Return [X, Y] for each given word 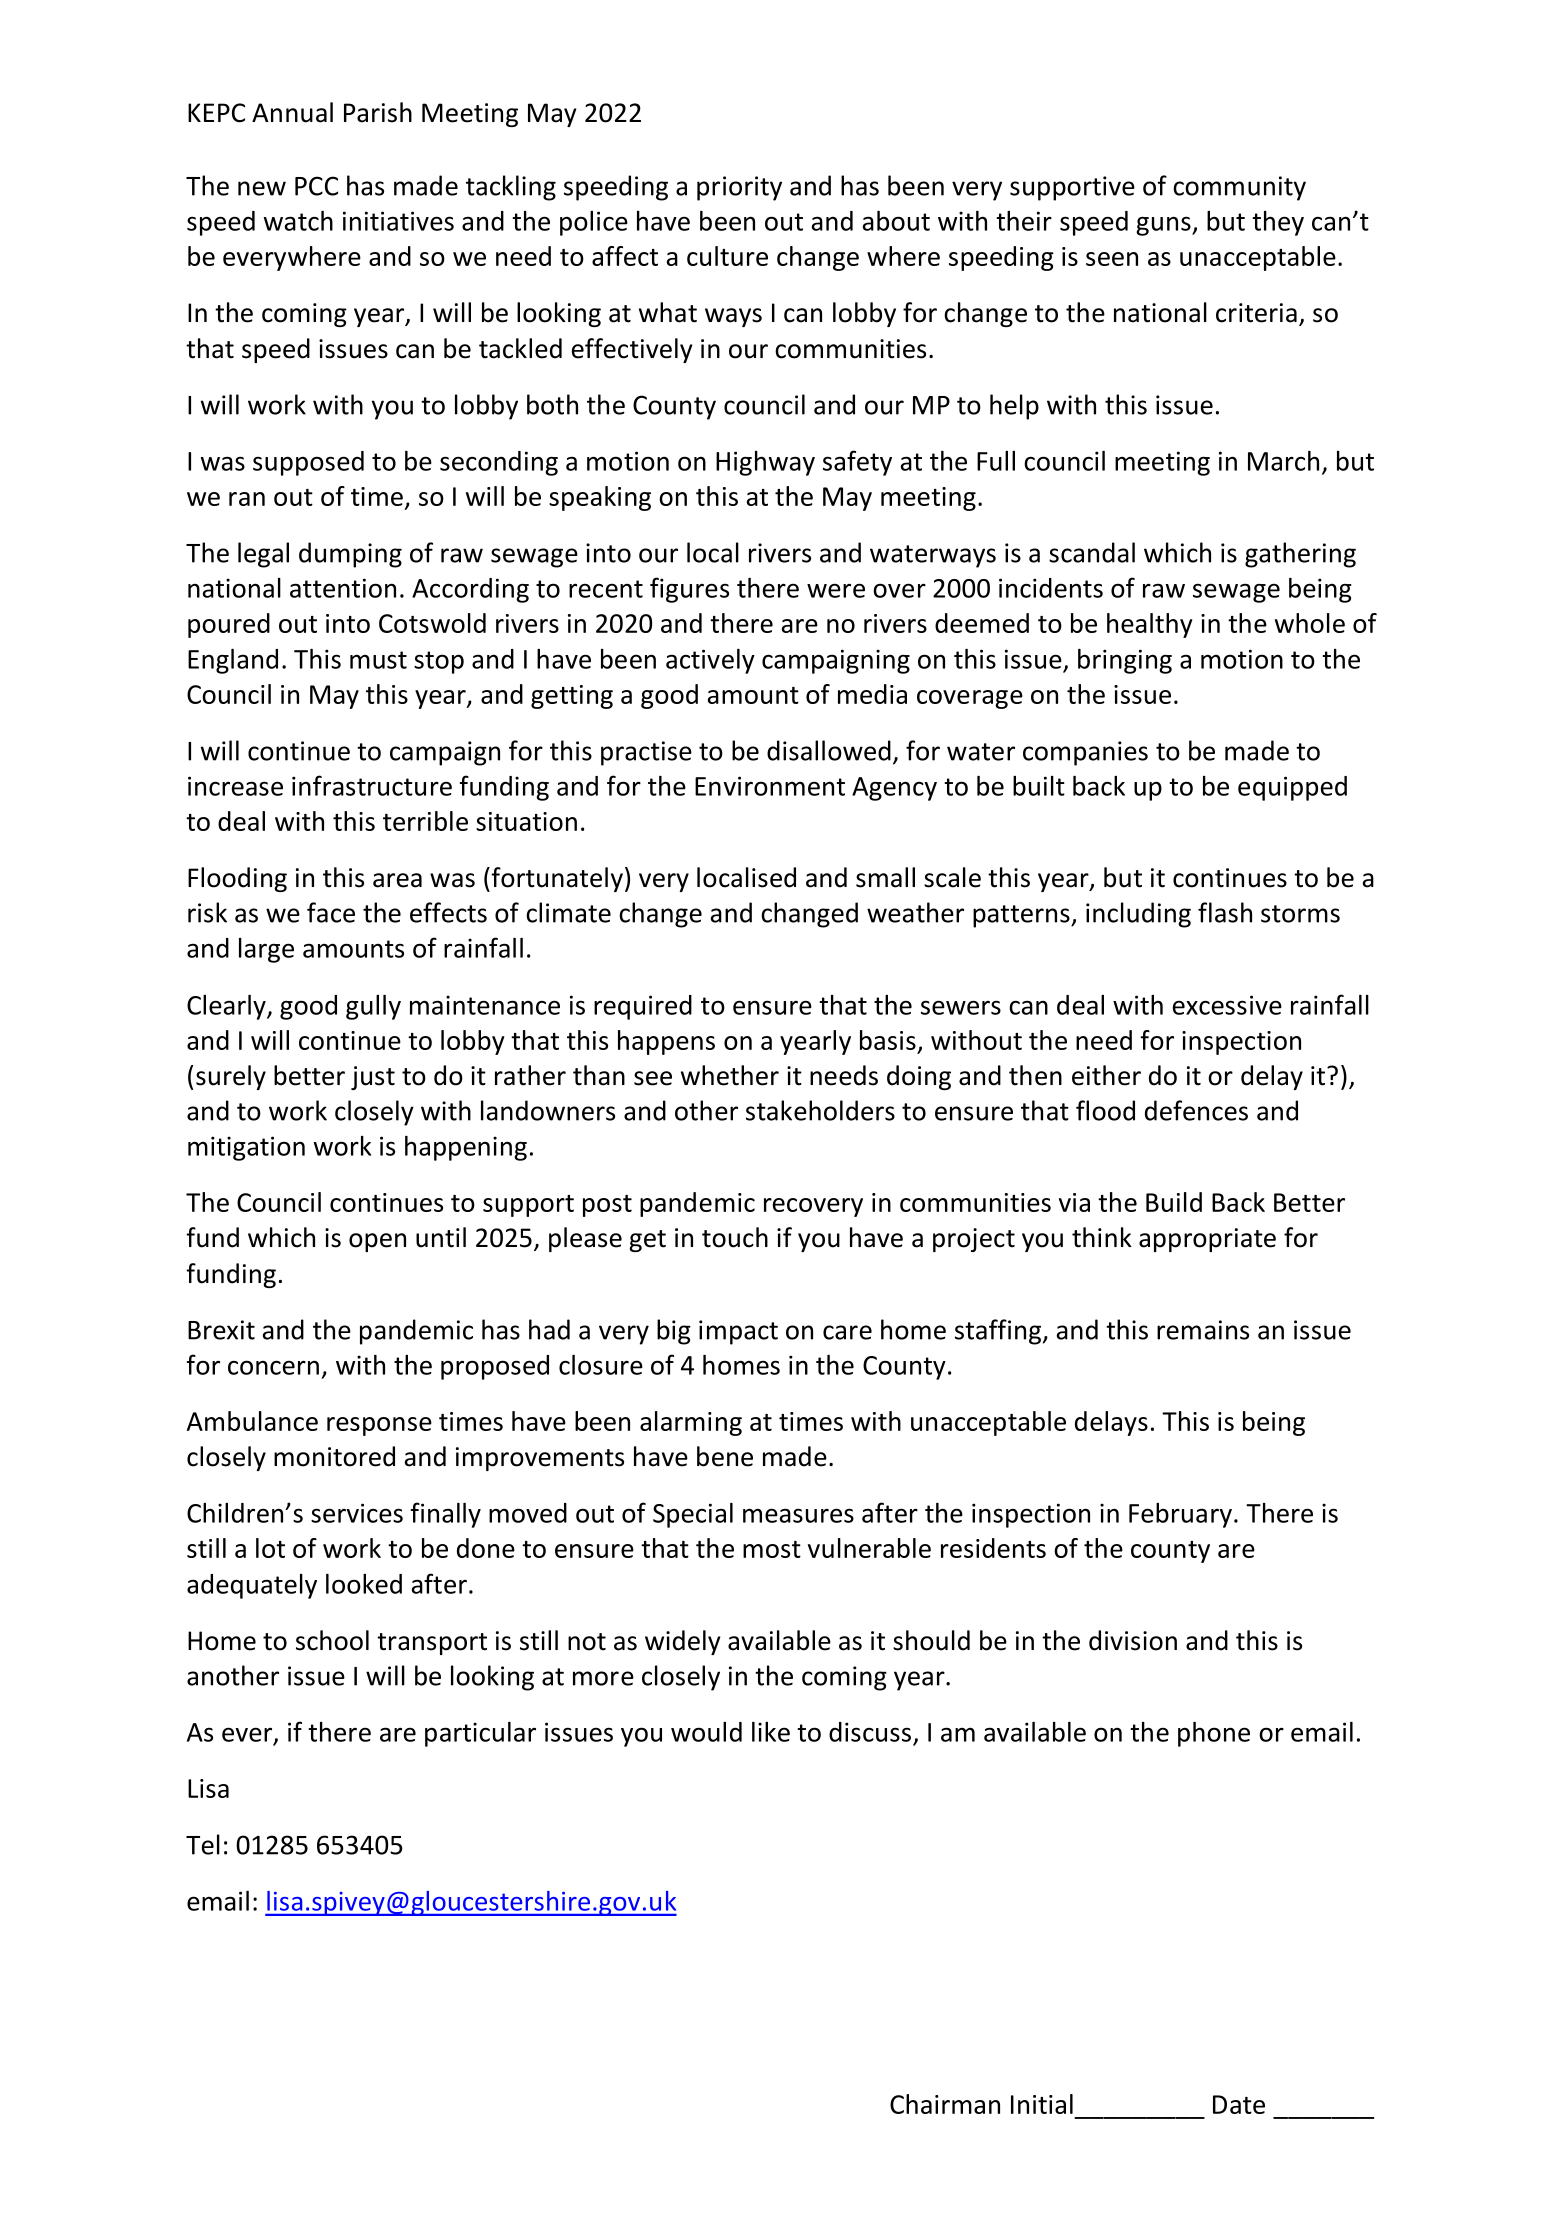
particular [480, 1734]
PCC [316, 186]
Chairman [945, 2104]
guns [1164, 226]
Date [1239, 2104]
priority [739, 188]
